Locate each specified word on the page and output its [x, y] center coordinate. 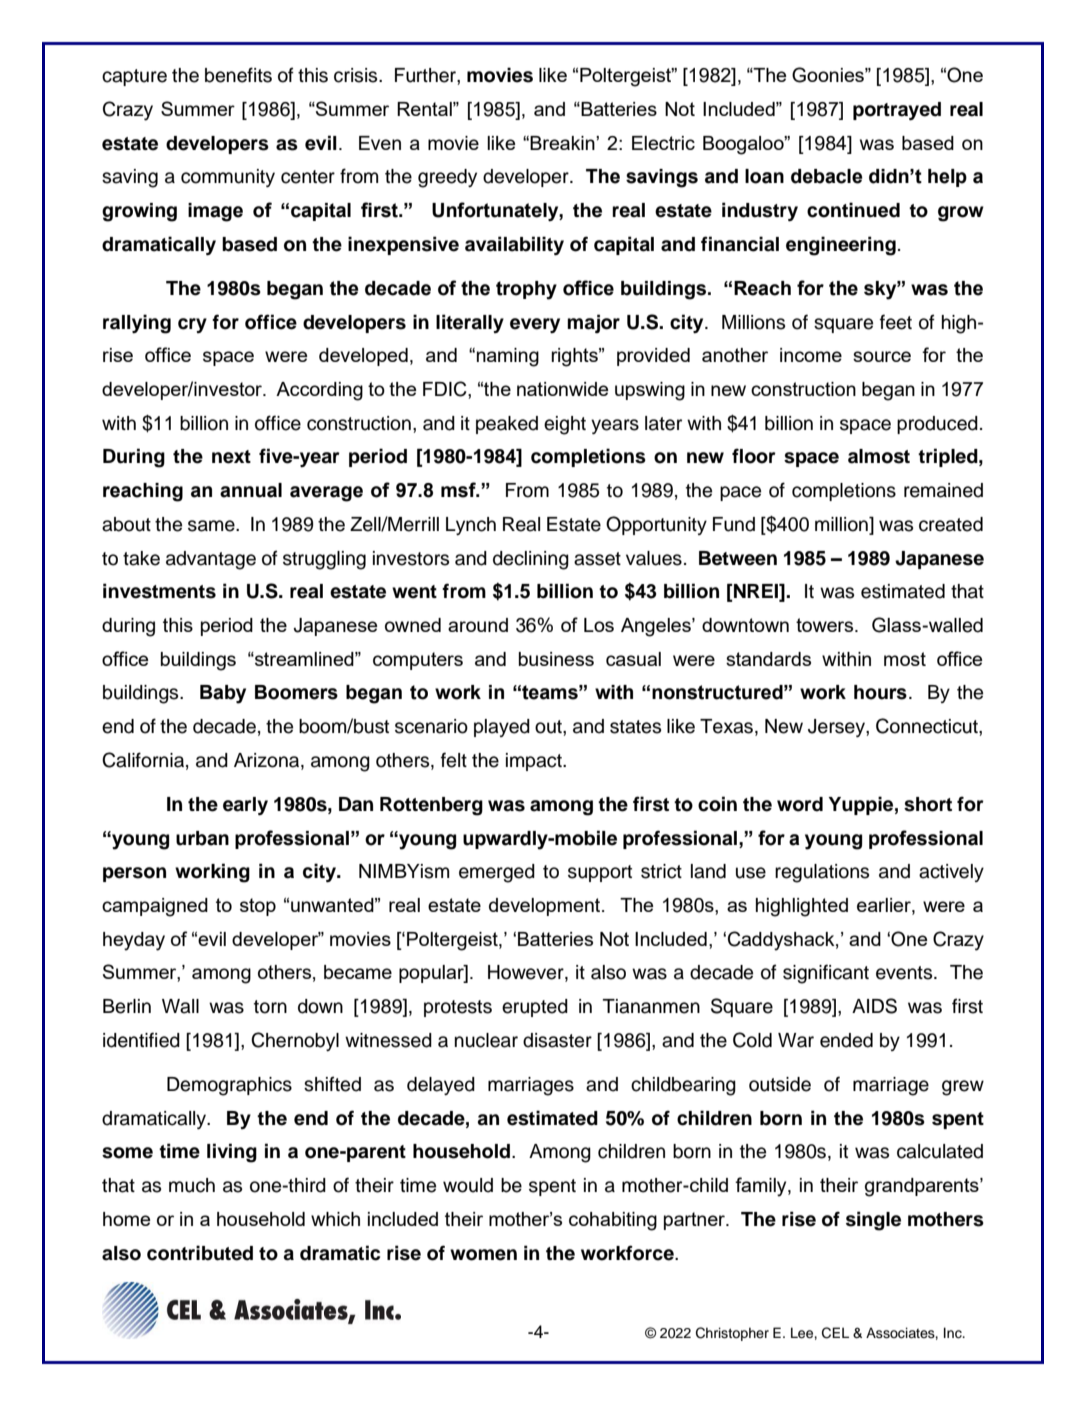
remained [943, 490]
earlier [885, 906]
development [546, 907]
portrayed [897, 111]
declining [531, 560]
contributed [200, 1253]
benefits [238, 75]
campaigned [155, 907]
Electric [663, 143]
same [212, 526]
